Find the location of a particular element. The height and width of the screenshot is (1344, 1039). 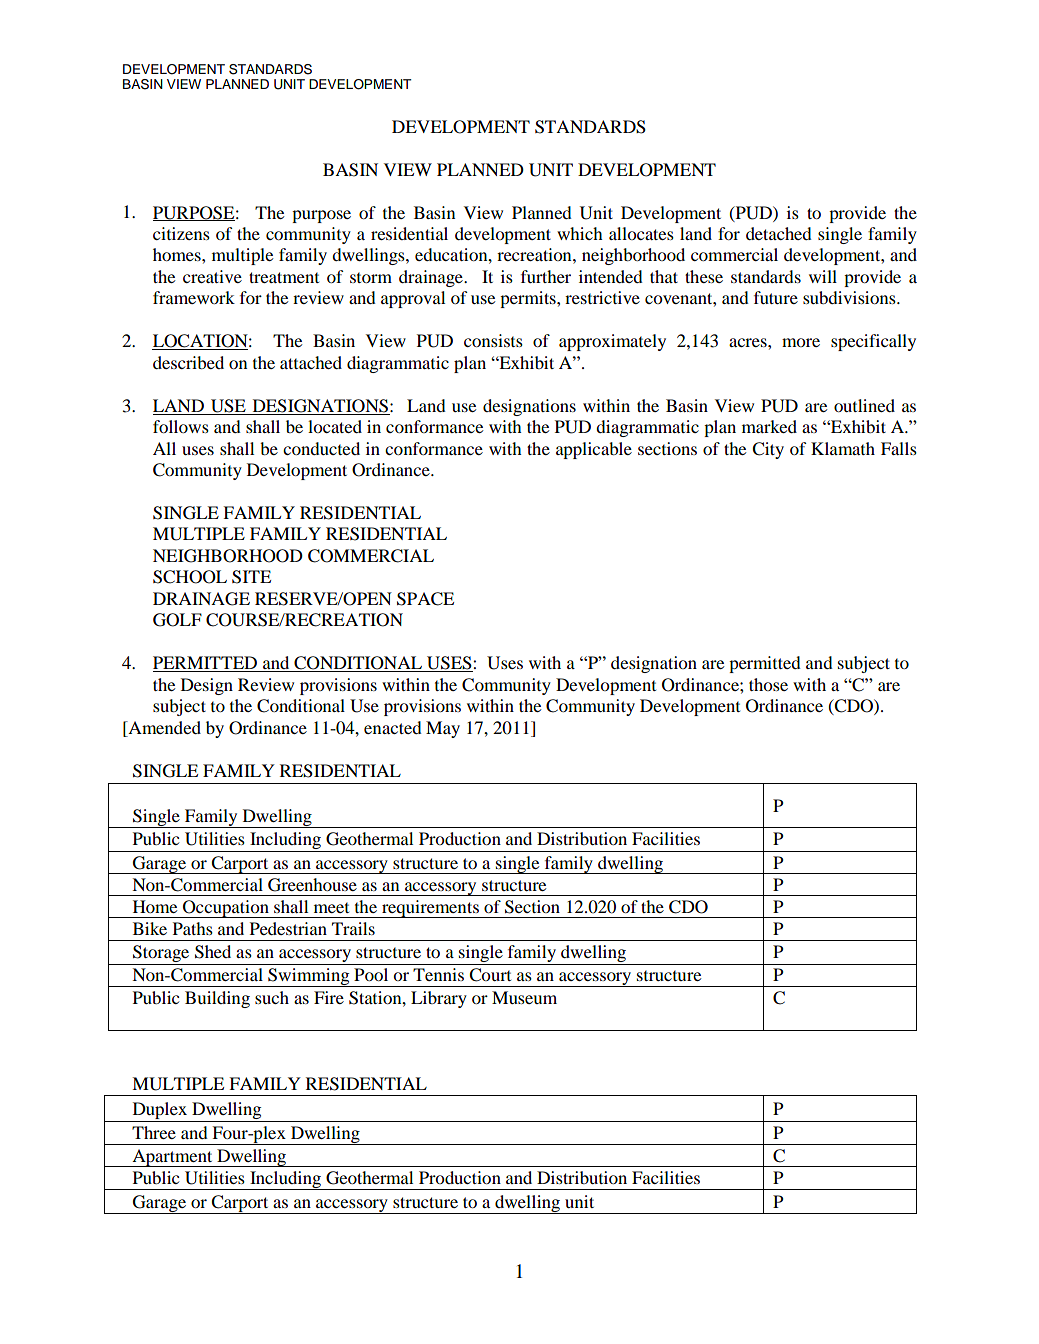

marked is located at coordinates (769, 426).
